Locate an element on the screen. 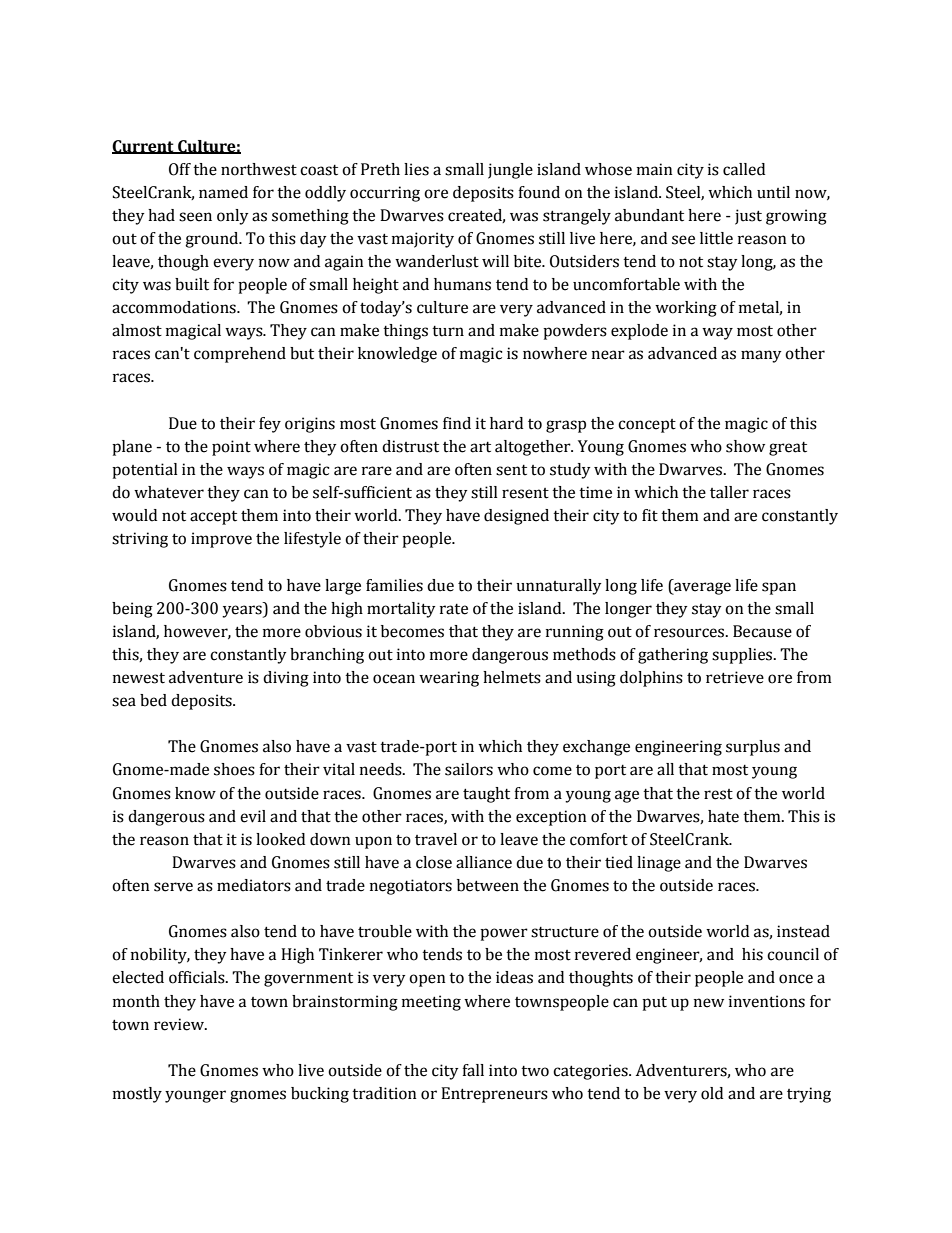 The height and width of the screenshot is (1233, 952). point is located at coordinates (231, 448).
